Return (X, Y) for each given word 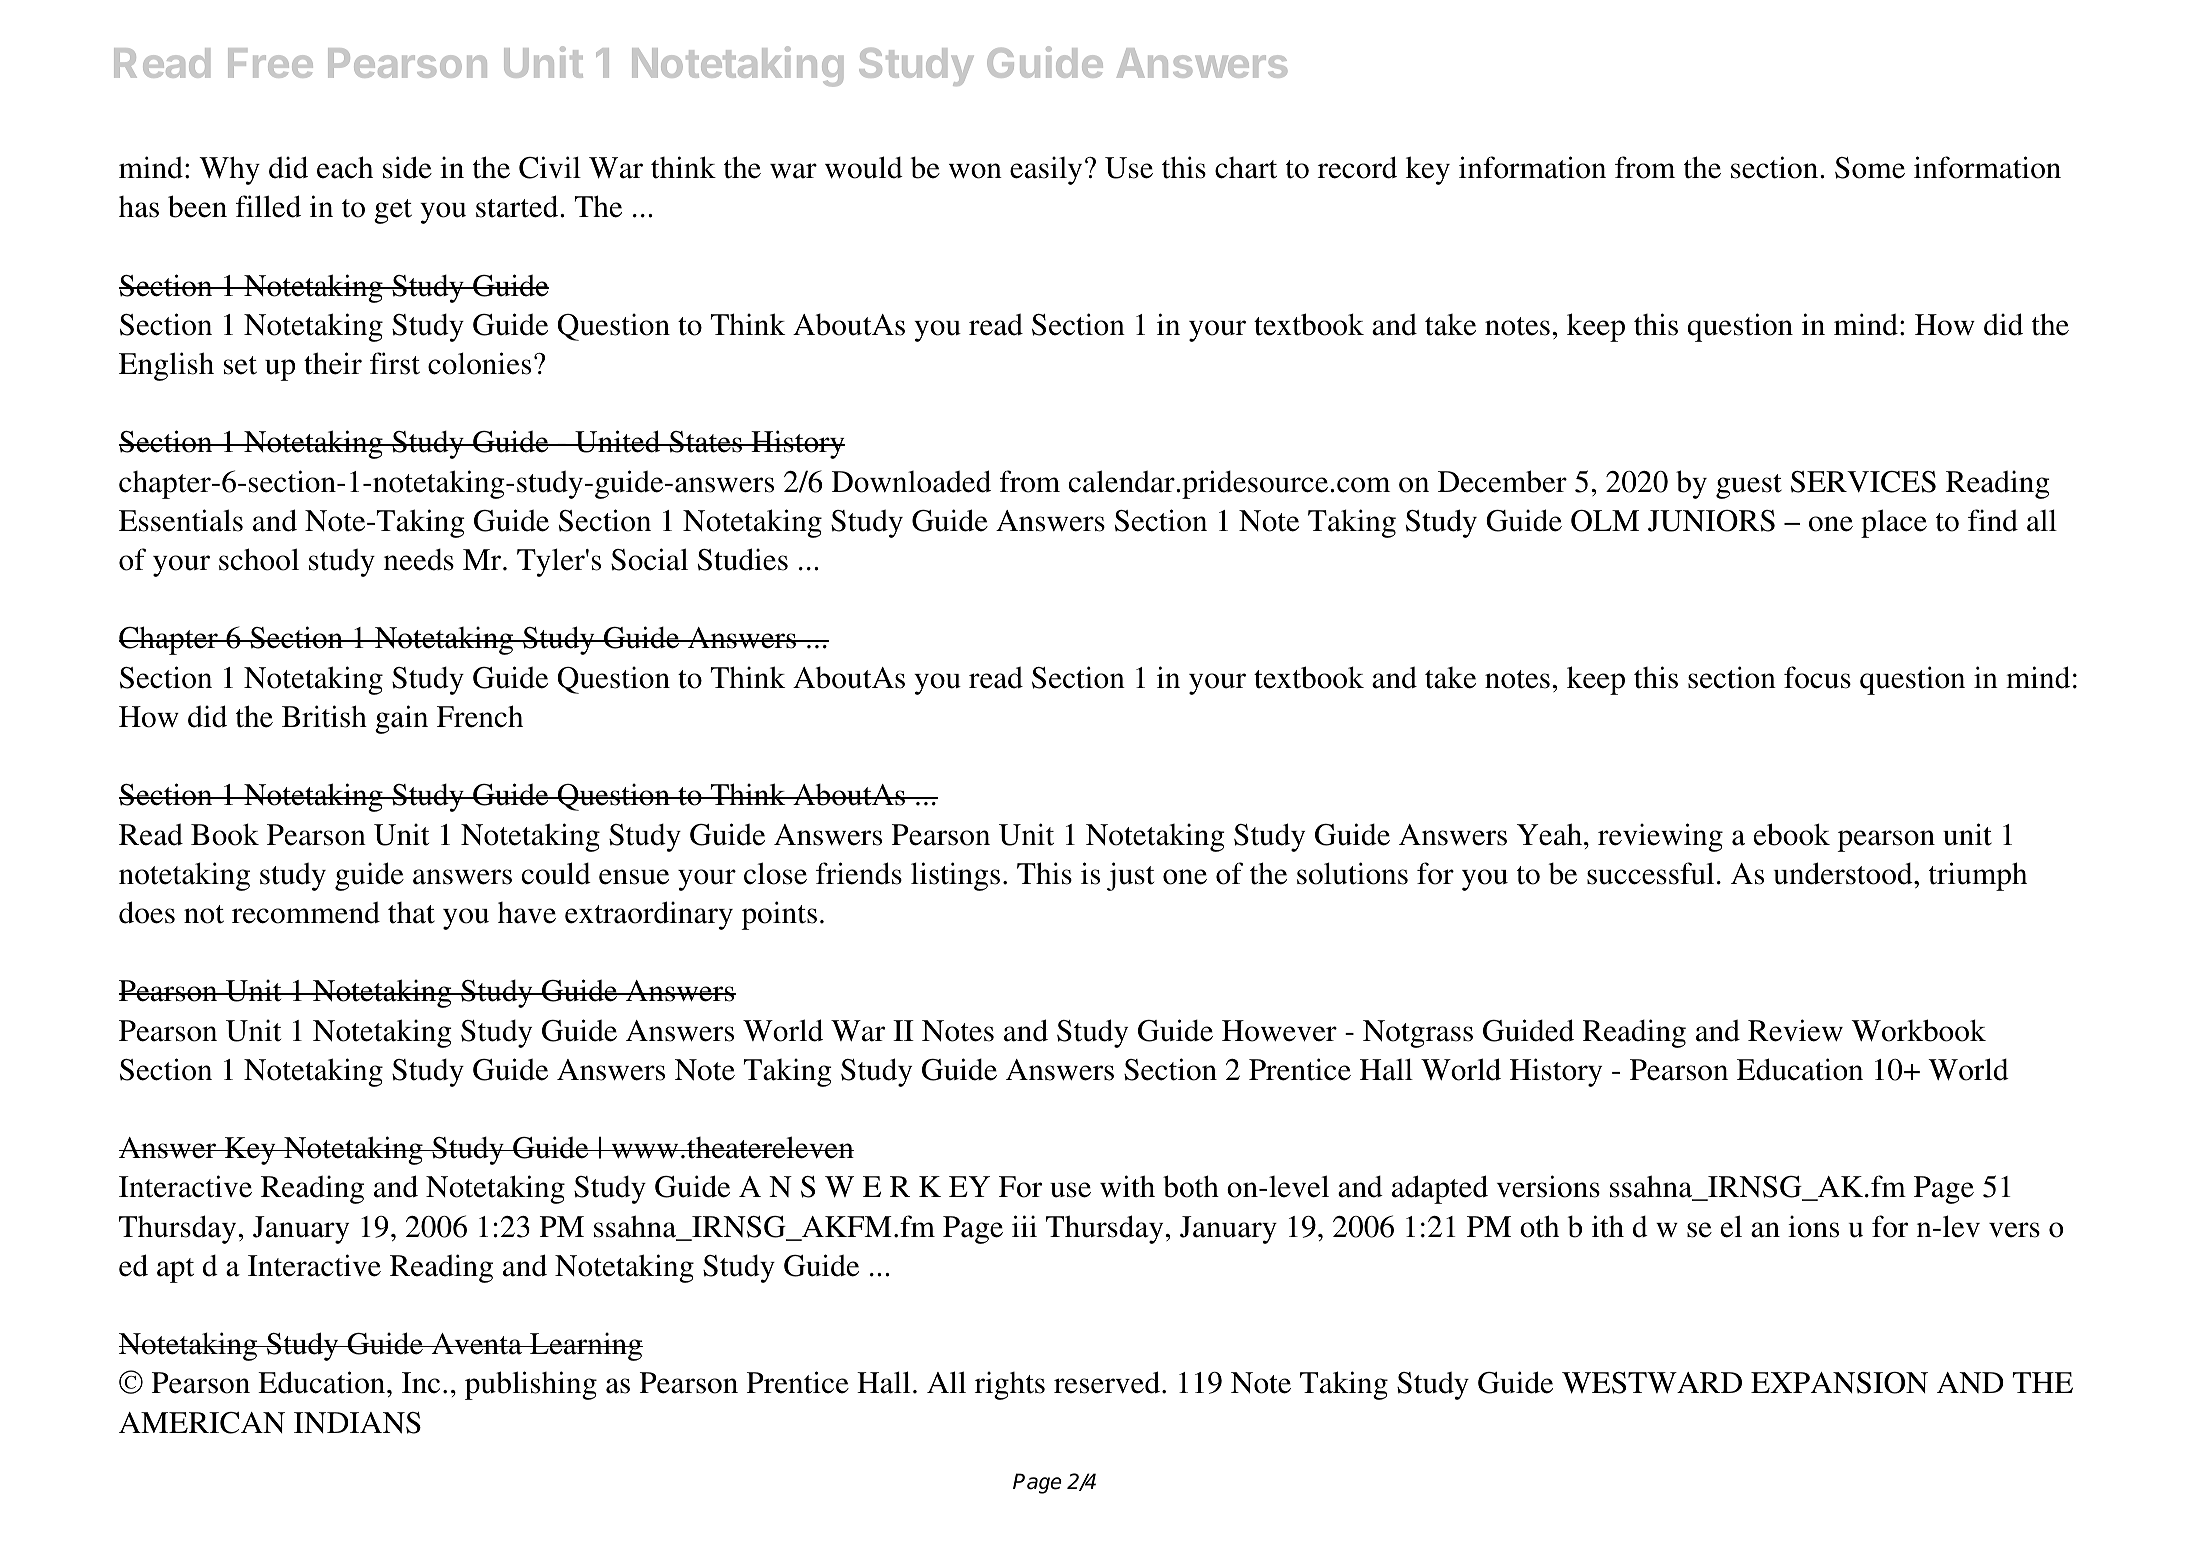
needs (419, 559)
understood (1844, 873)
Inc (421, 1383)
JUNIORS (1711, 521)
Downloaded (911, 481)
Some (1870, 168)
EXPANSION (1839, 1383)
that (411, 913)
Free (270, 63)
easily (1046, 170)
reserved (1107, 1382)
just (1130, 876)
